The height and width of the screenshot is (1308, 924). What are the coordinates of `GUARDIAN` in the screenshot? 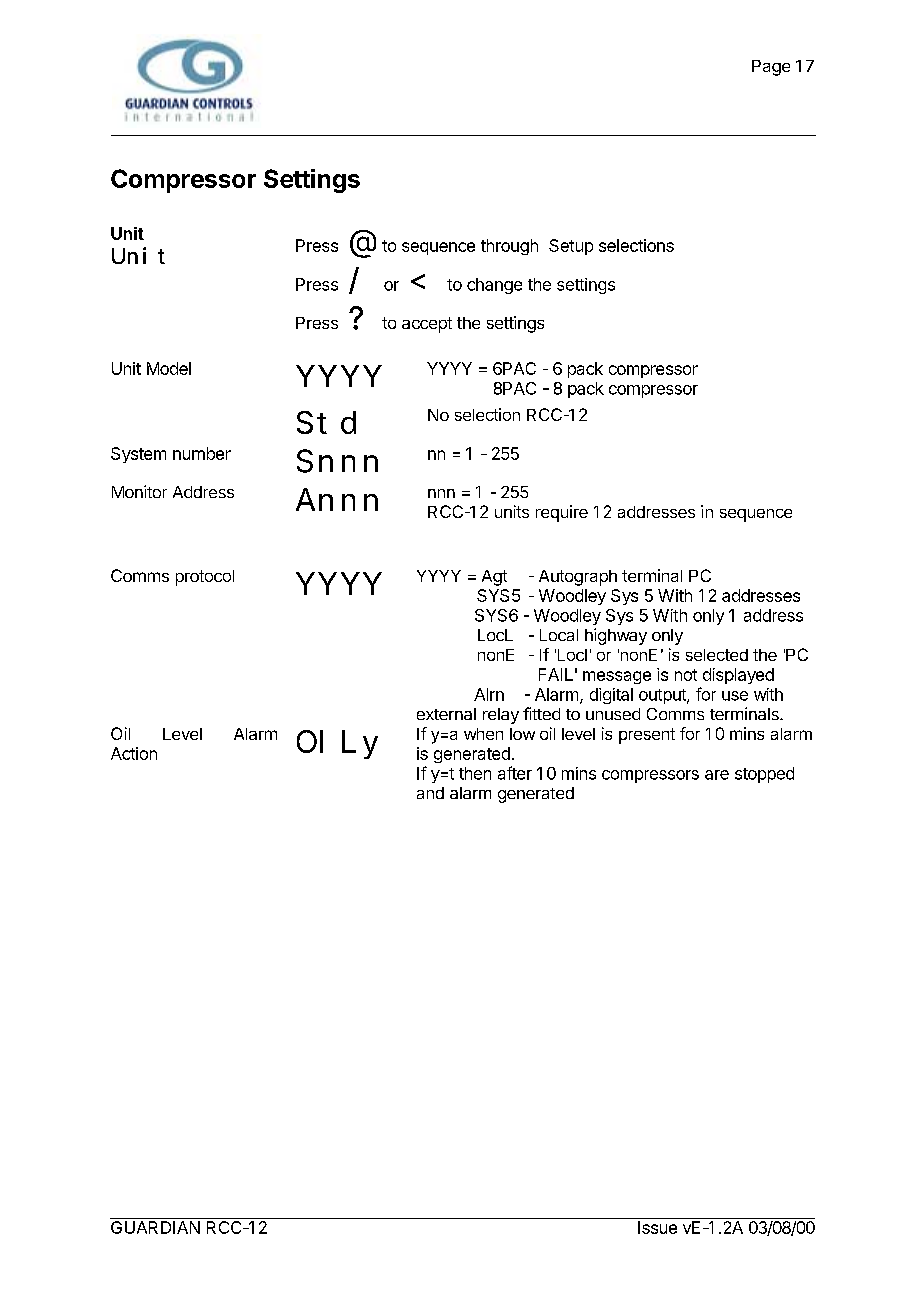 It's located at (155, 1227).
